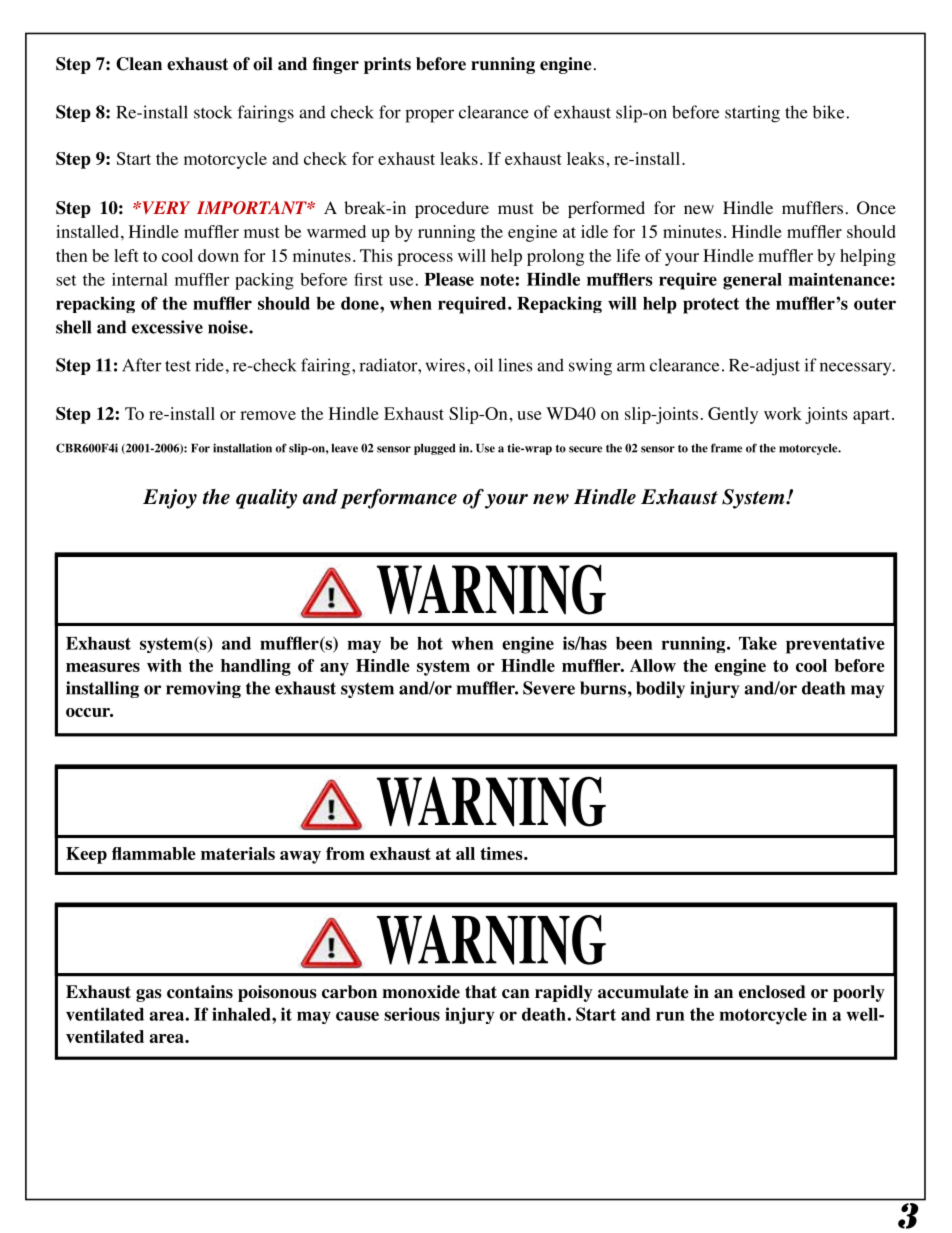 The width and height of the document is (952, 1233). Describe the element at coordinates (139, 64) in the document. I see `Clean` at that location.
